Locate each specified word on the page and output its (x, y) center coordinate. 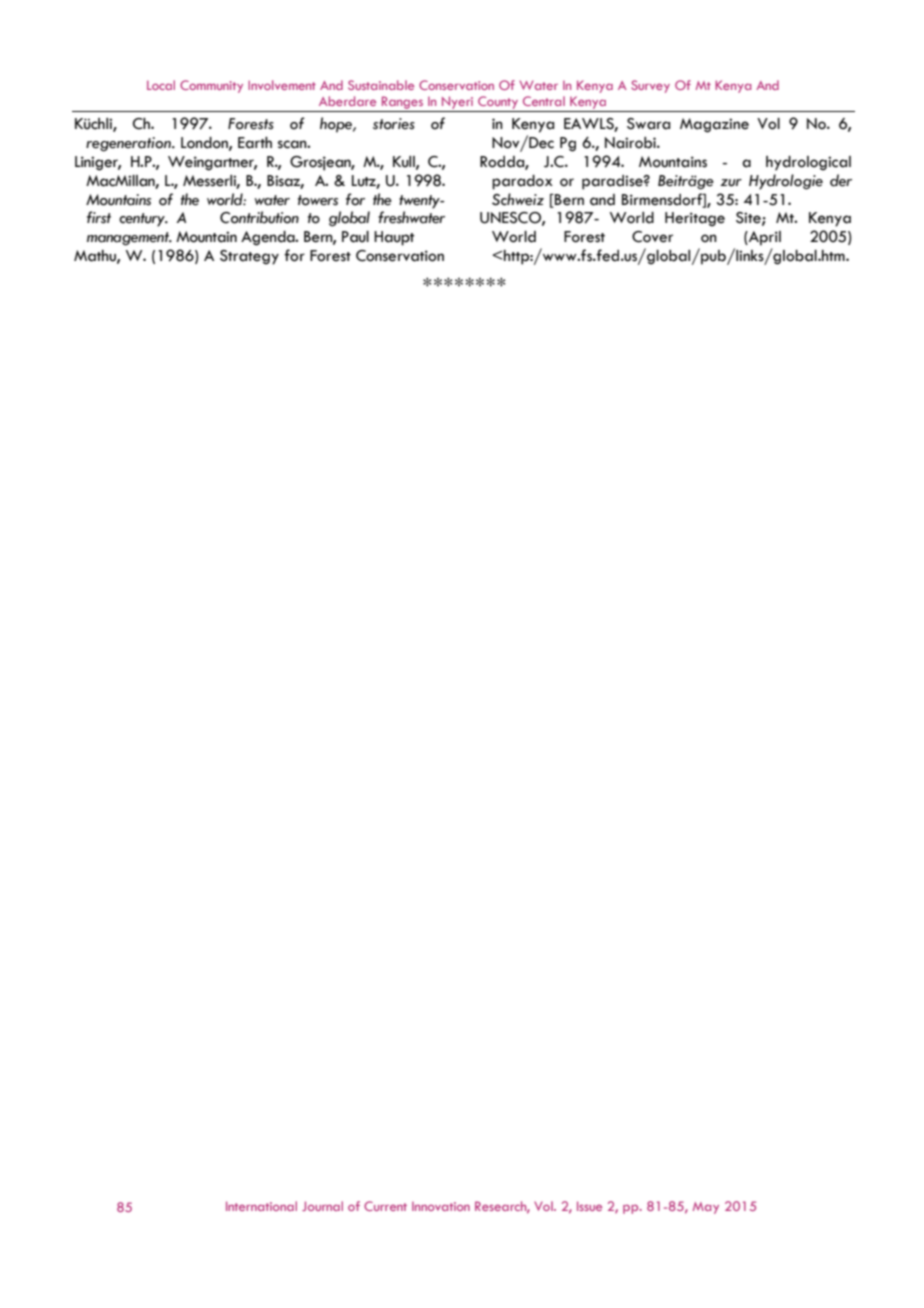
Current (385, 1206)
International (261, 1206)
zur (731, 183)
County (498, 104)
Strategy (249, 257)
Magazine (714, 125)
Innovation (441, 1206)
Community (211, 86)
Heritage (695, 219)
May (706, 1208)
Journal (322, 1206)
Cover (652, 237)
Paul (355, 237)
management (129, 239)
